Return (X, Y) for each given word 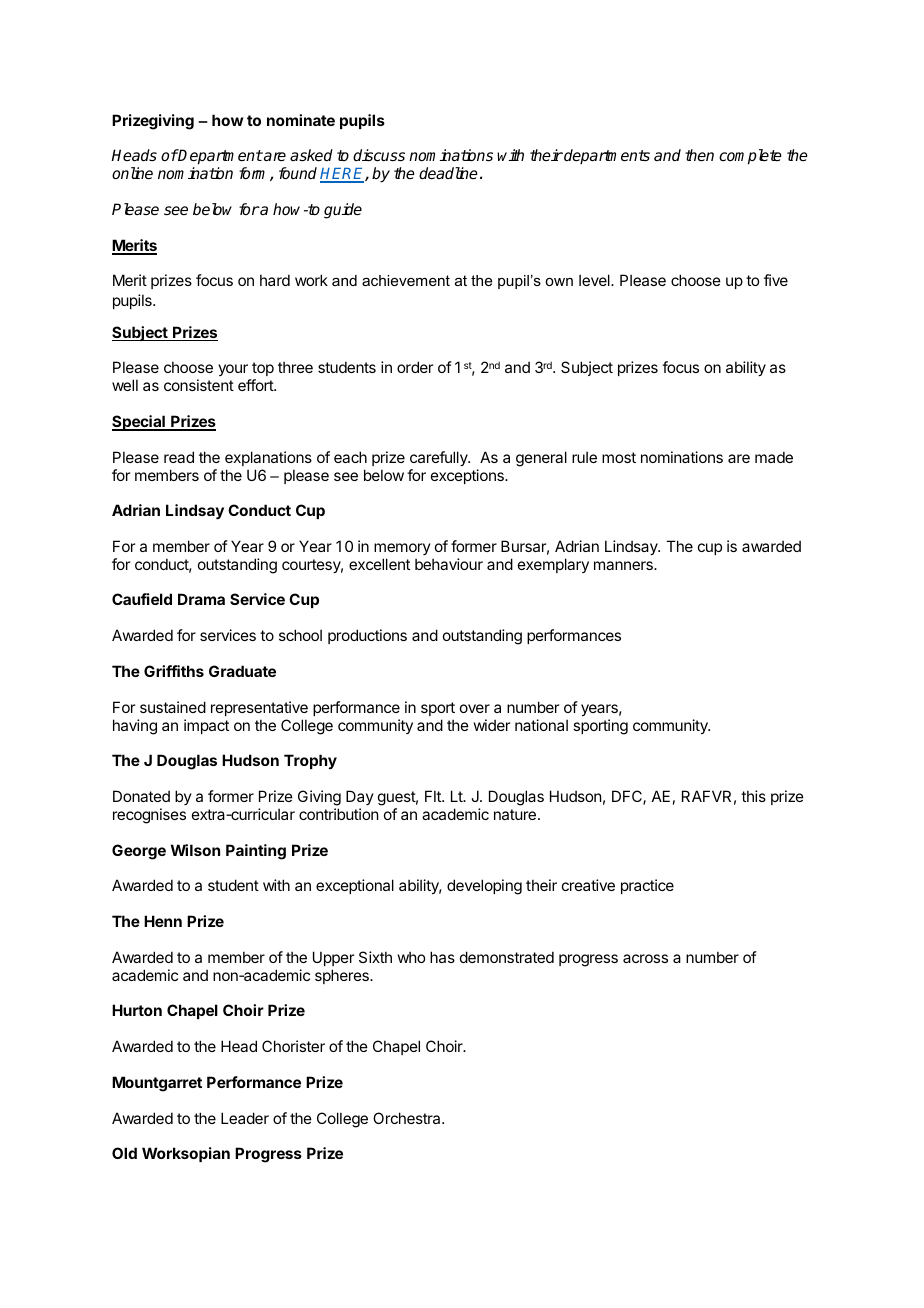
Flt (434, 796)
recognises (149, 816)
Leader (245, 1118)
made (774, 457)
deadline (448, 173)
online (132, 173)
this (753, 796)
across (645, 958)
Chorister (293, 1046)
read (179, 457)
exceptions (468, 476)
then (699, 155)
